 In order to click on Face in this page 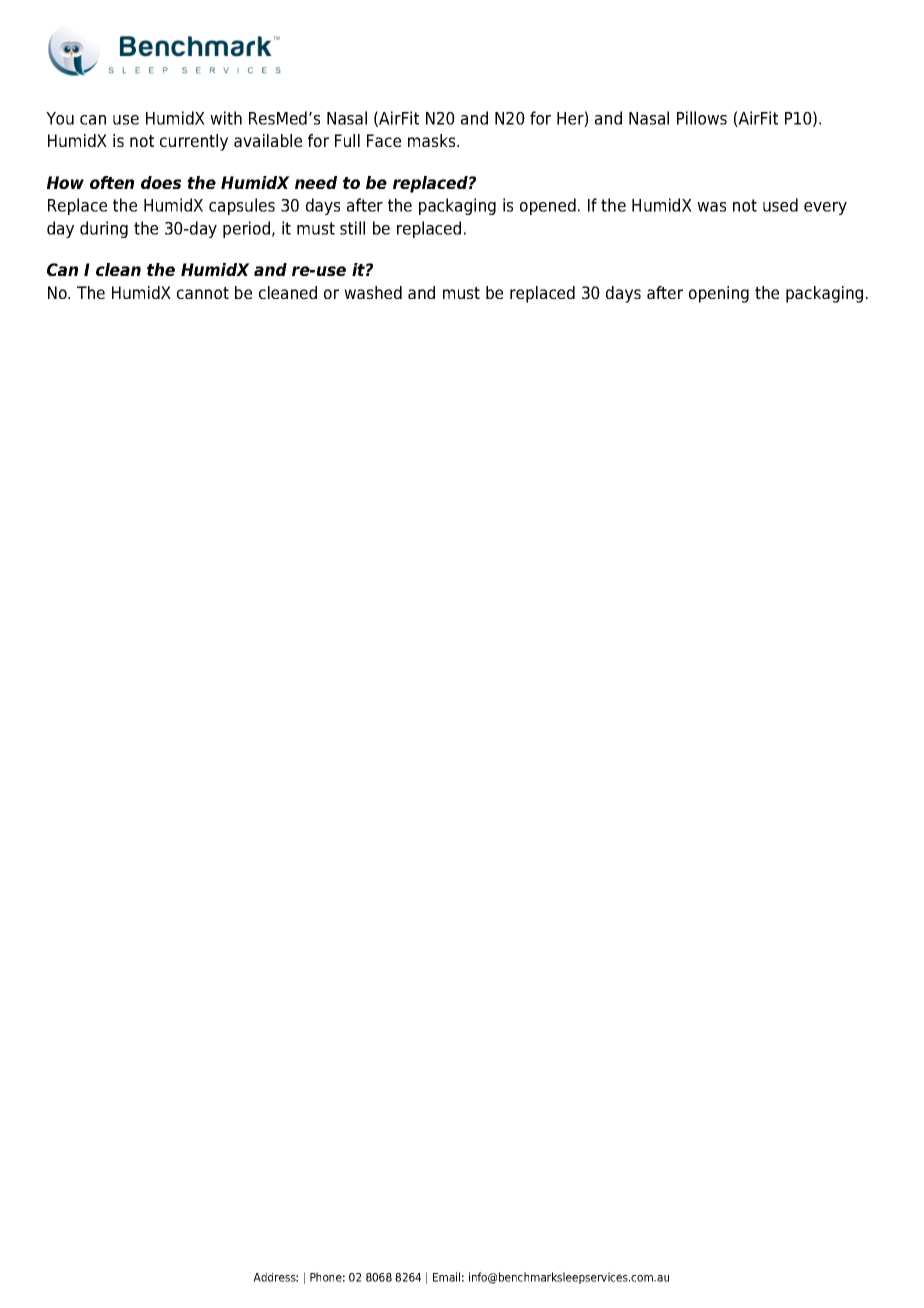, I will do `click(384, 140)`.
